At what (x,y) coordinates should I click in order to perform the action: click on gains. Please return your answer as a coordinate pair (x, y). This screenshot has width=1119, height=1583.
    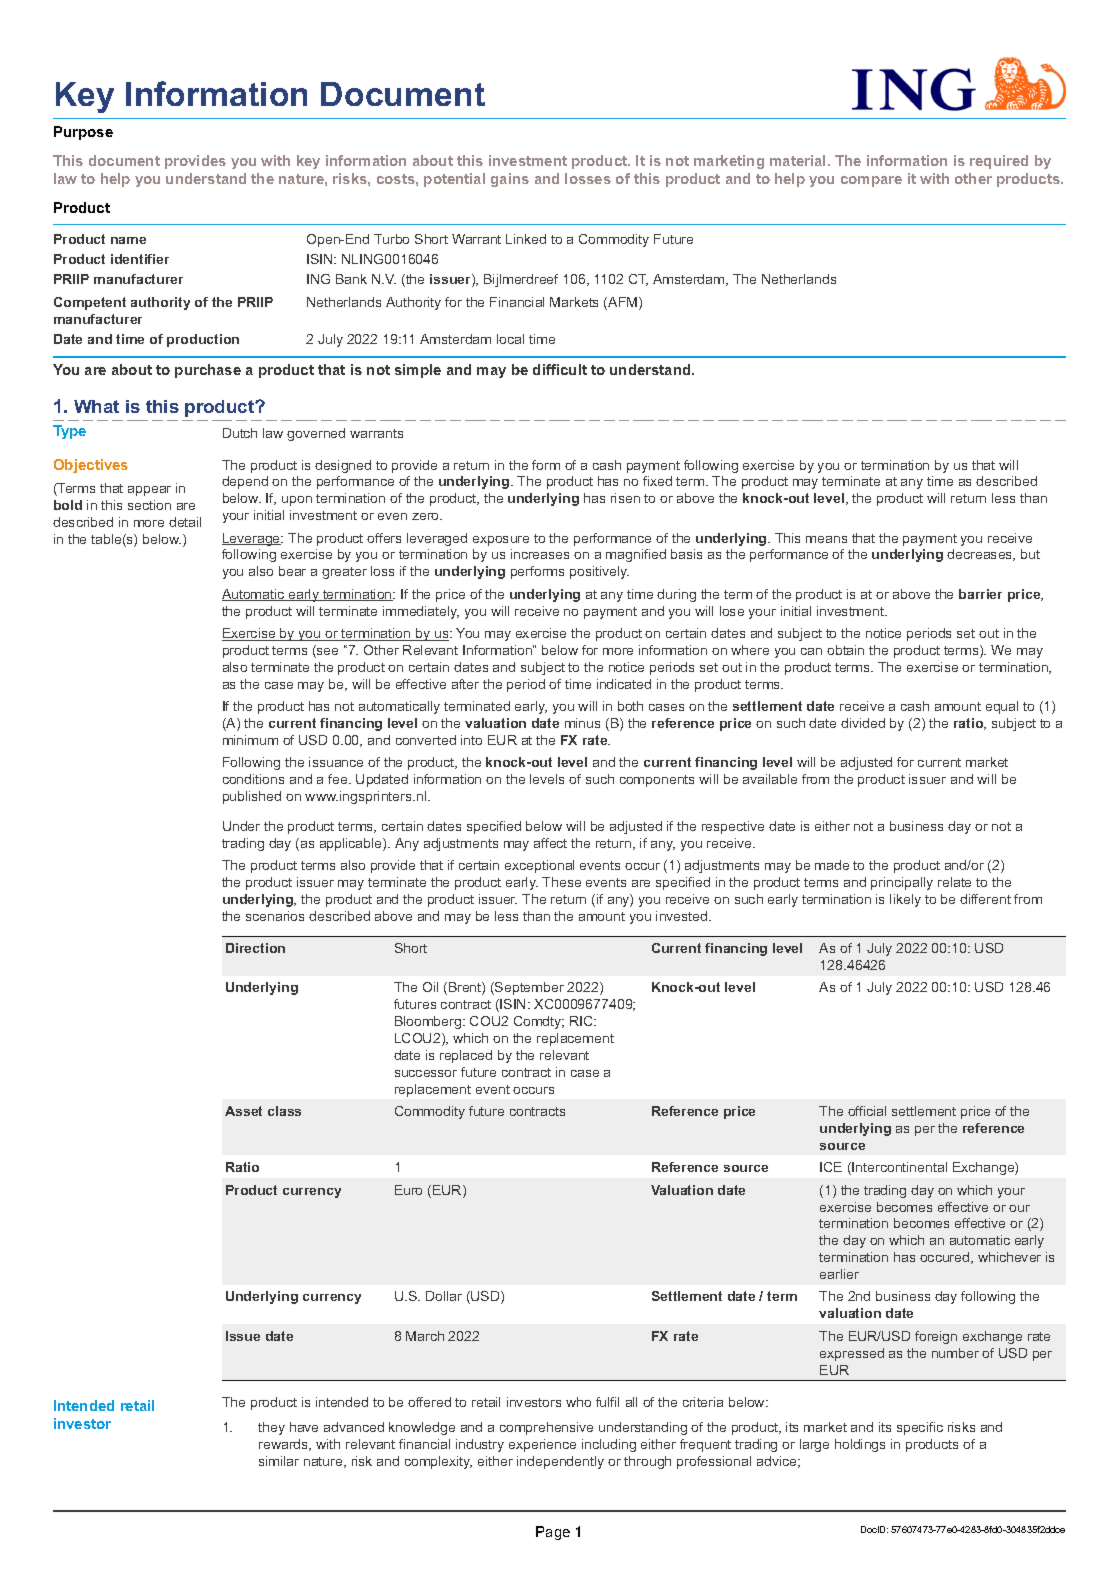
    Looking at the image, I should click on (510, 180).
